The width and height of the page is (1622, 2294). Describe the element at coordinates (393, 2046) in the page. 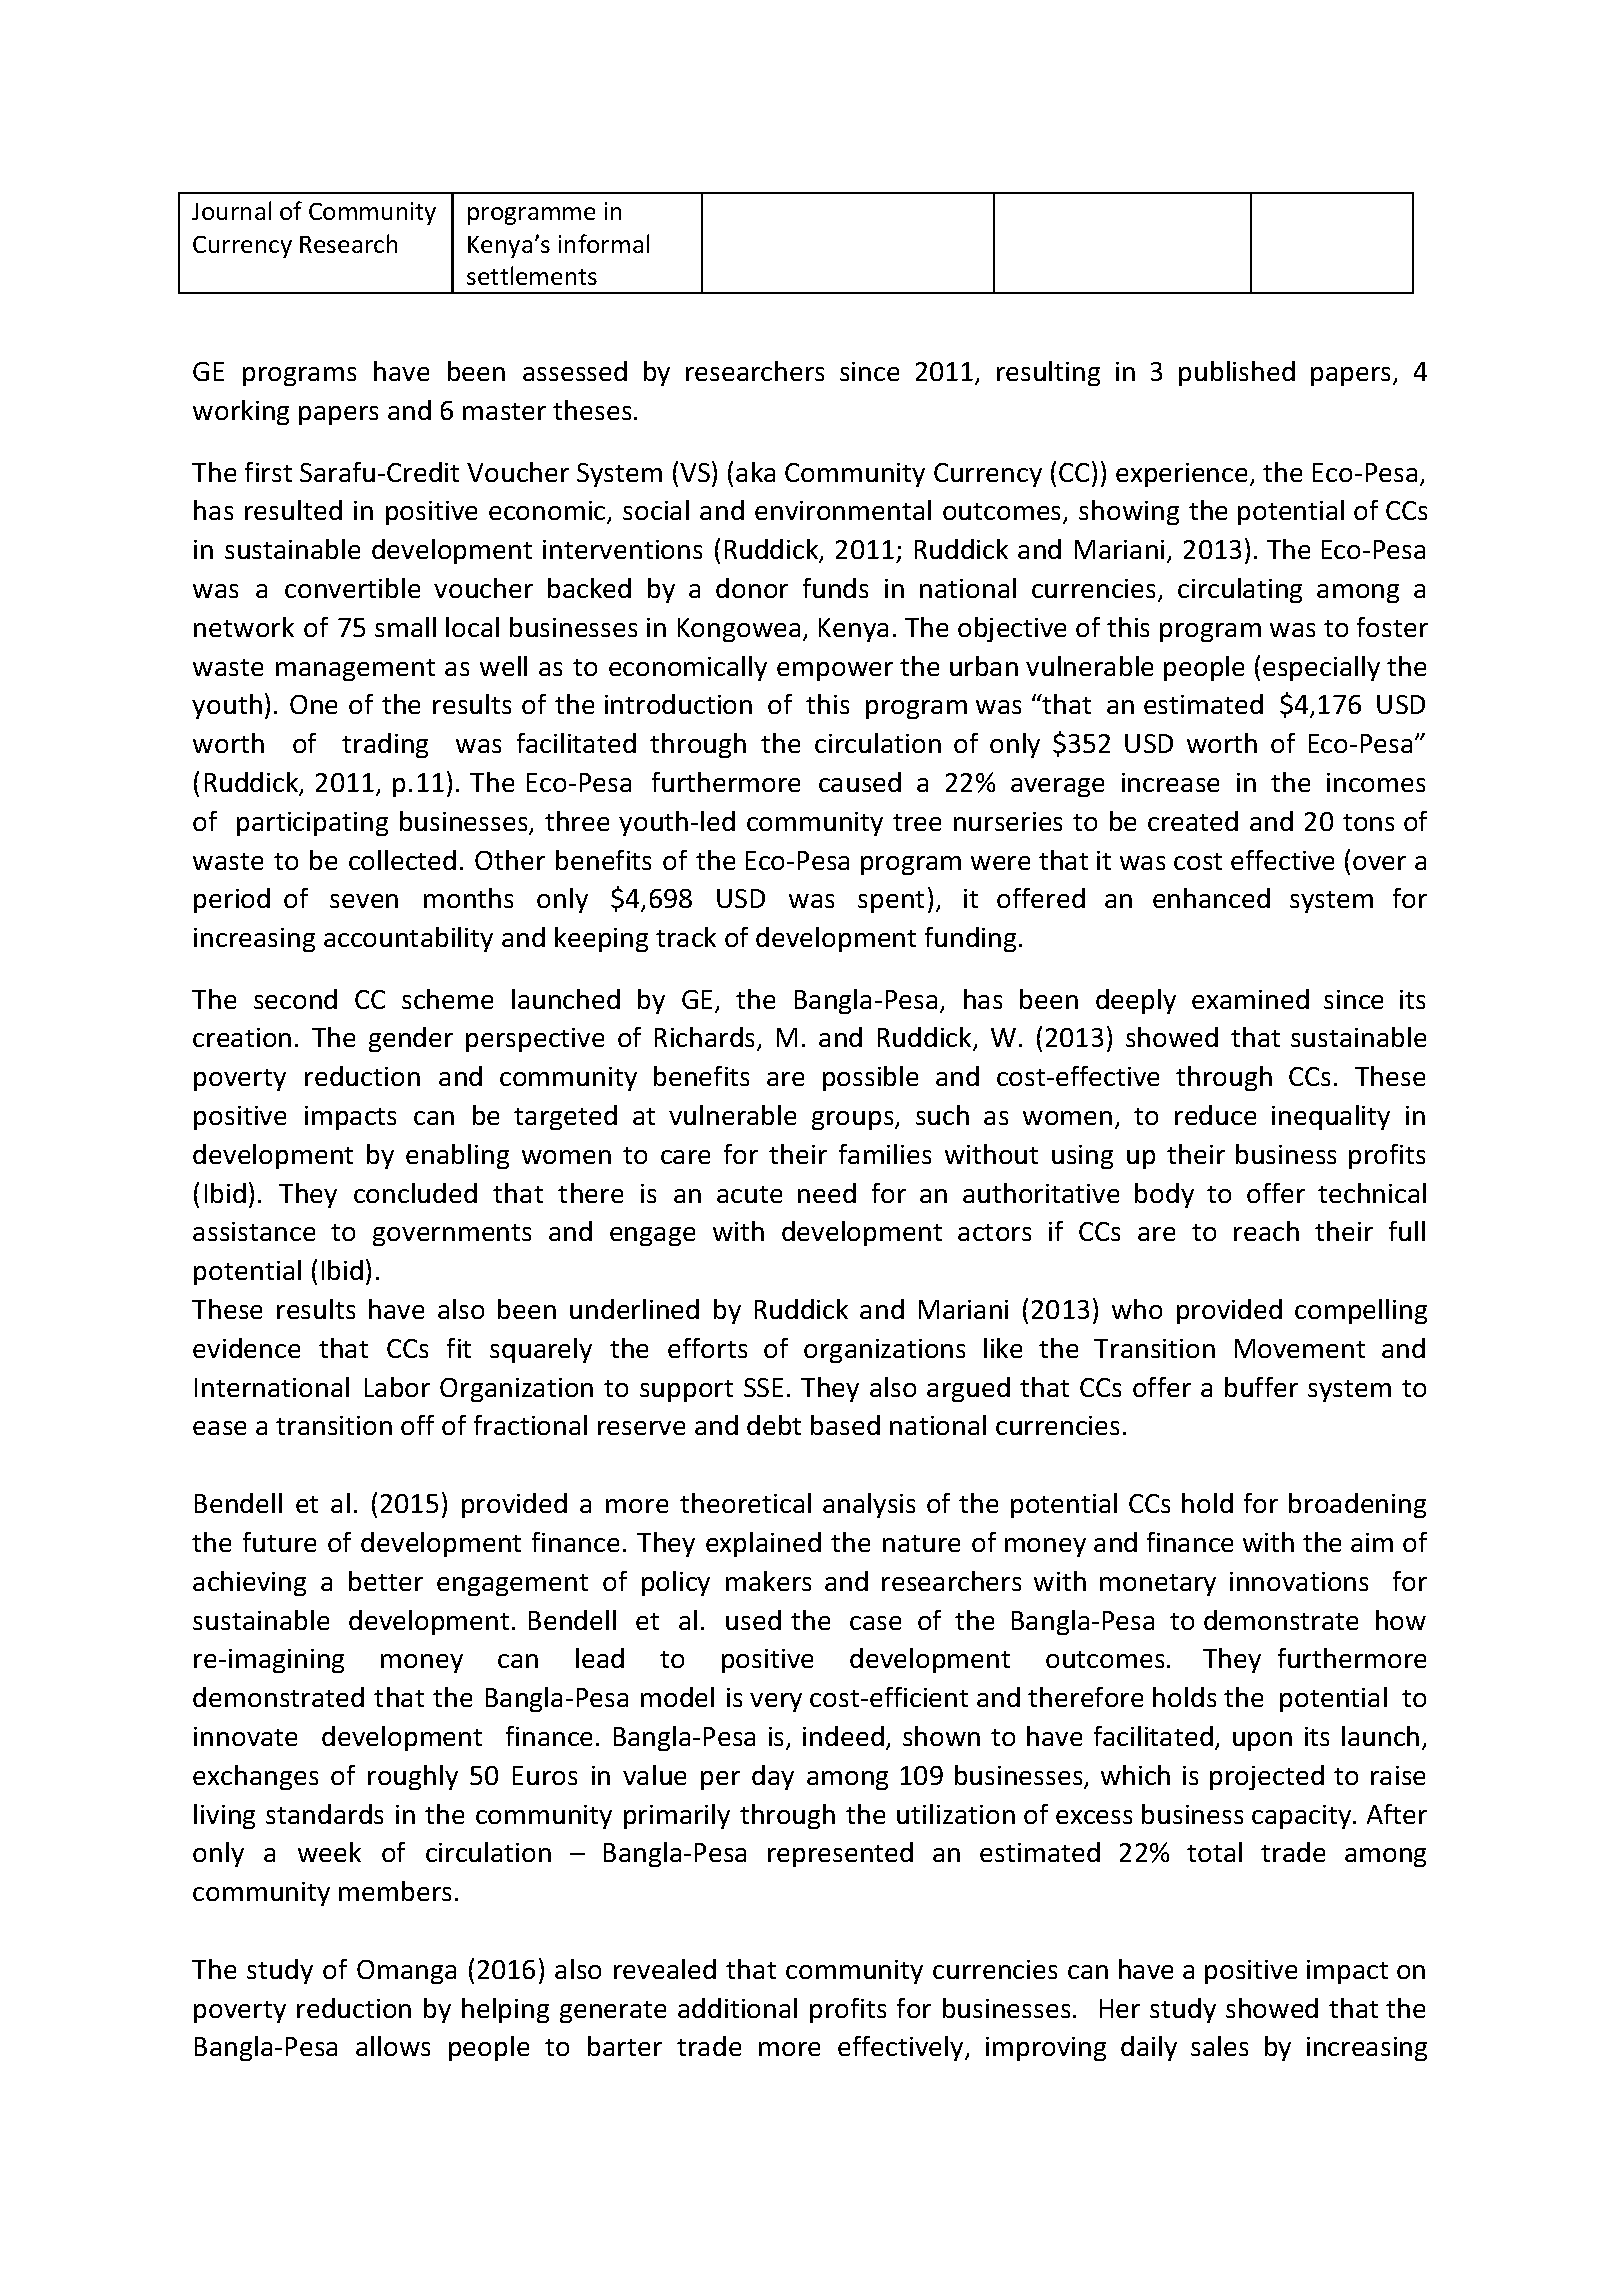

I see `allows` at that location.
